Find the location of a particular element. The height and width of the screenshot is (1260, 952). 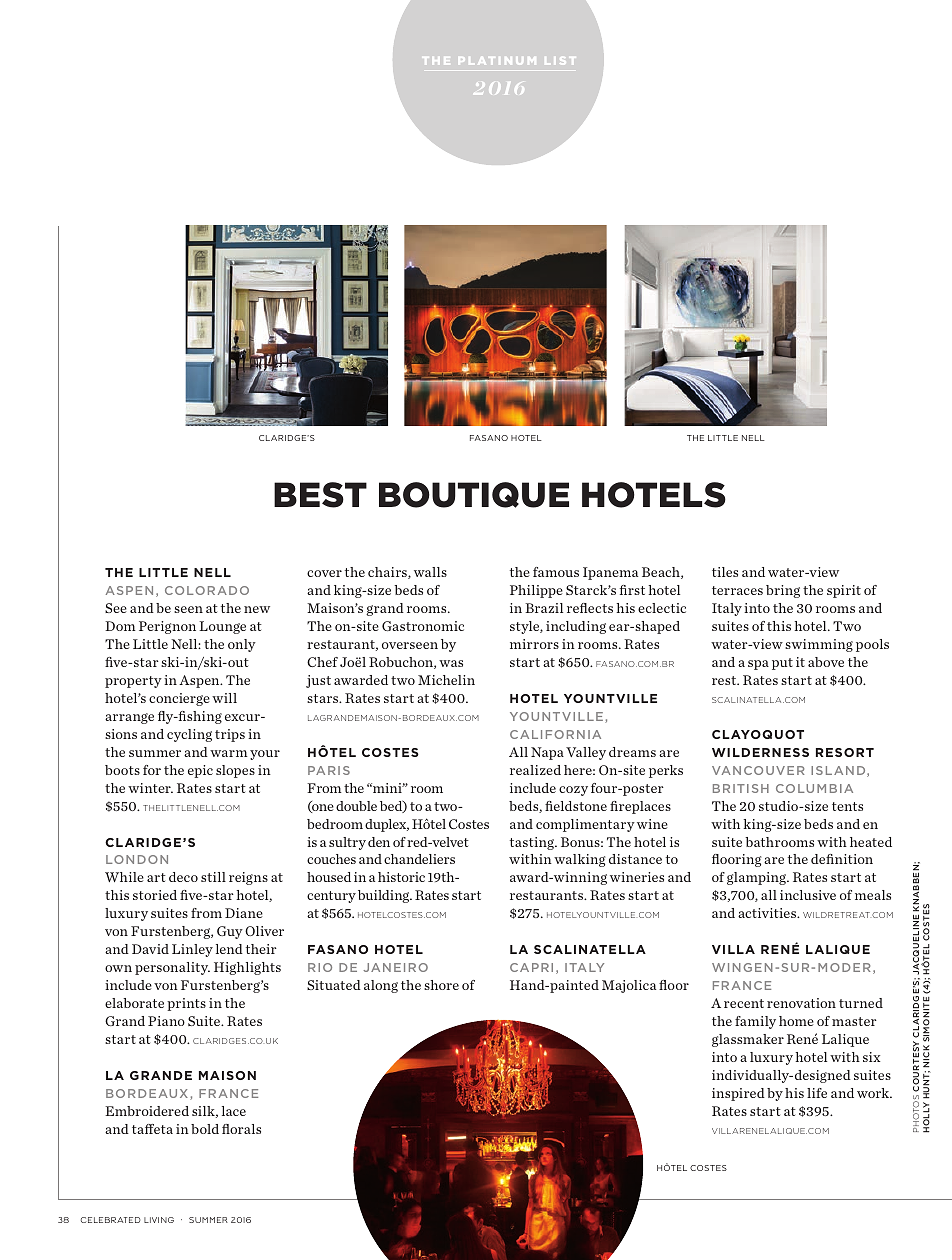

Philippe is located at coordinates (536, 591).
